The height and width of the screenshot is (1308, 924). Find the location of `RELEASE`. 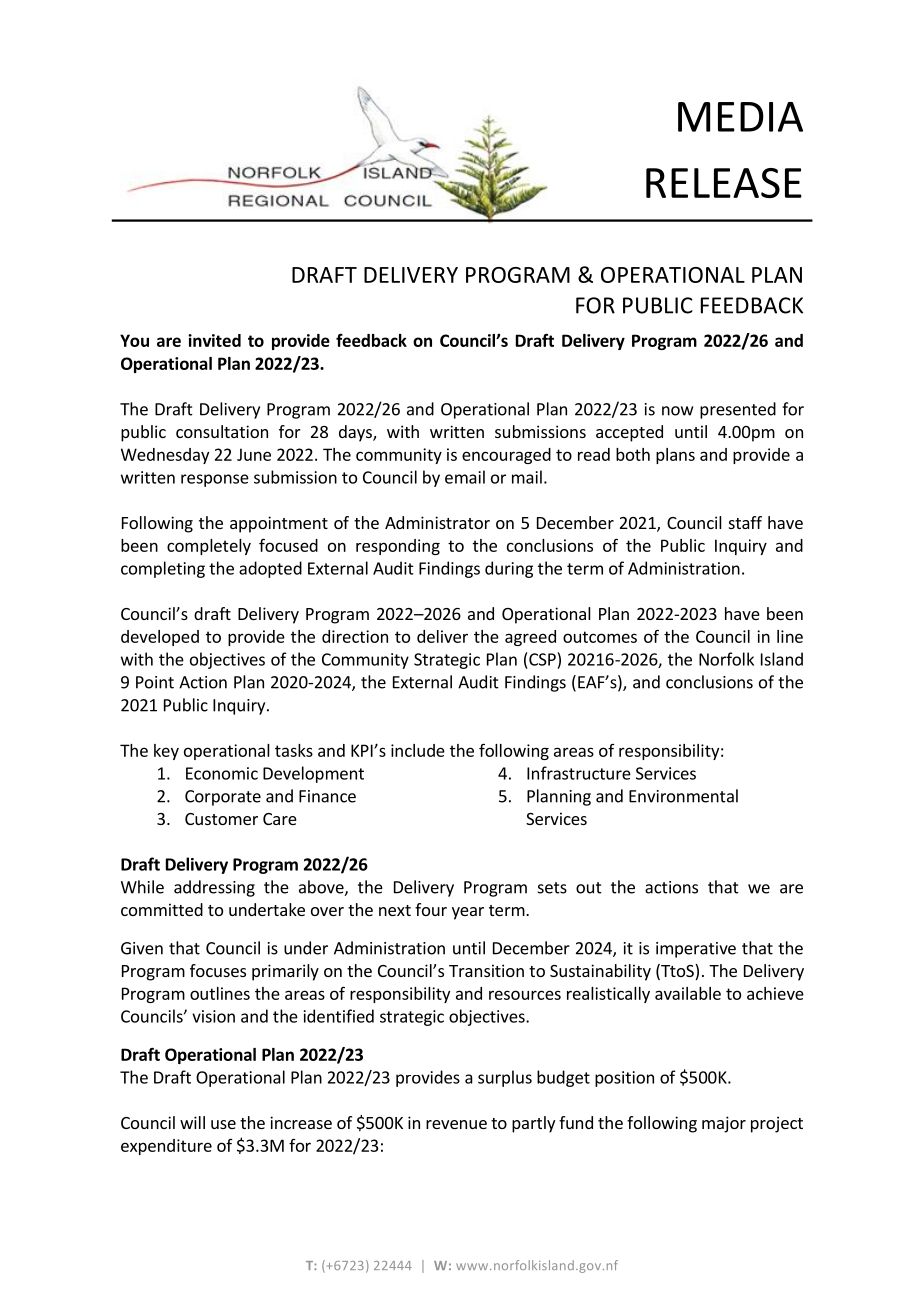

RELEASE is located at coordinates (724, 183).
